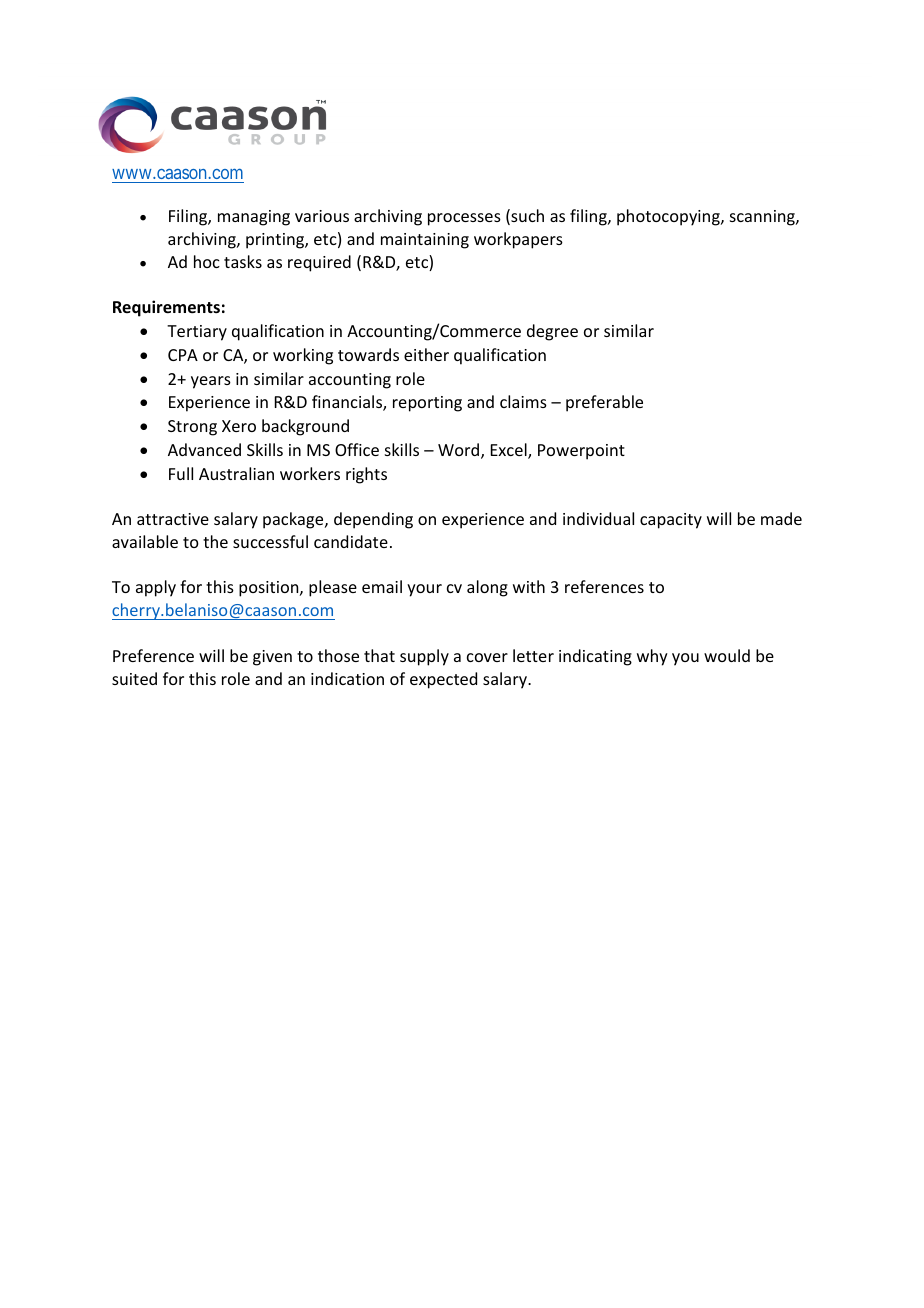 The width and height of the document is (924, 1308). What do you see at coordinates (272, 658) in the document?
I see `given` at bounding box center [272, 658].
